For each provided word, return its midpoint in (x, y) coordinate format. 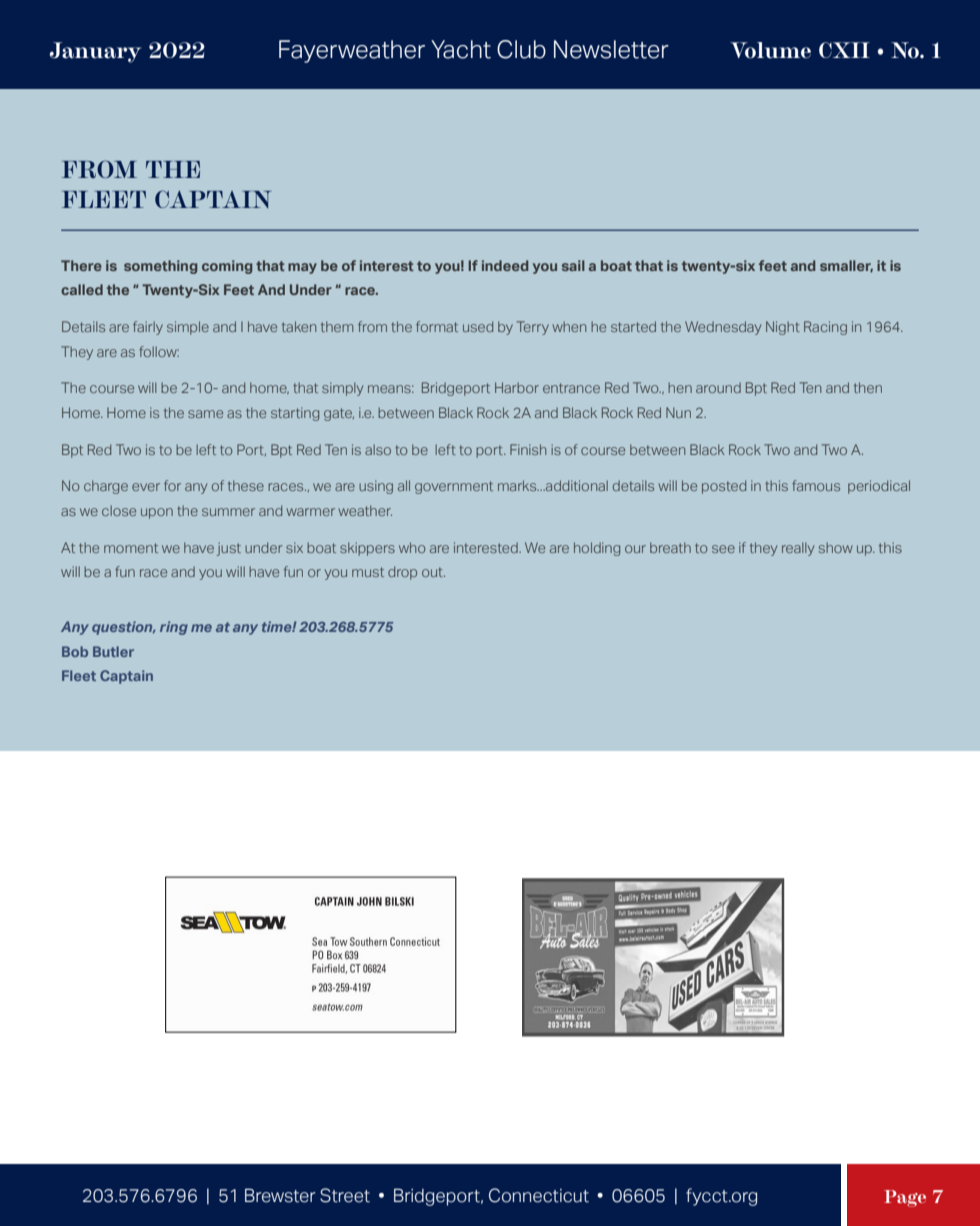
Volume (770, 50)
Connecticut (539, 1195)
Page (905, 1198)
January (95, 52)
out (433, 572)
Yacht (461, 49)
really (798, 549)
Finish (528, 449)
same (205, 414)
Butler (113, 651)
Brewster (280, 1195)
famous (816, 485)
